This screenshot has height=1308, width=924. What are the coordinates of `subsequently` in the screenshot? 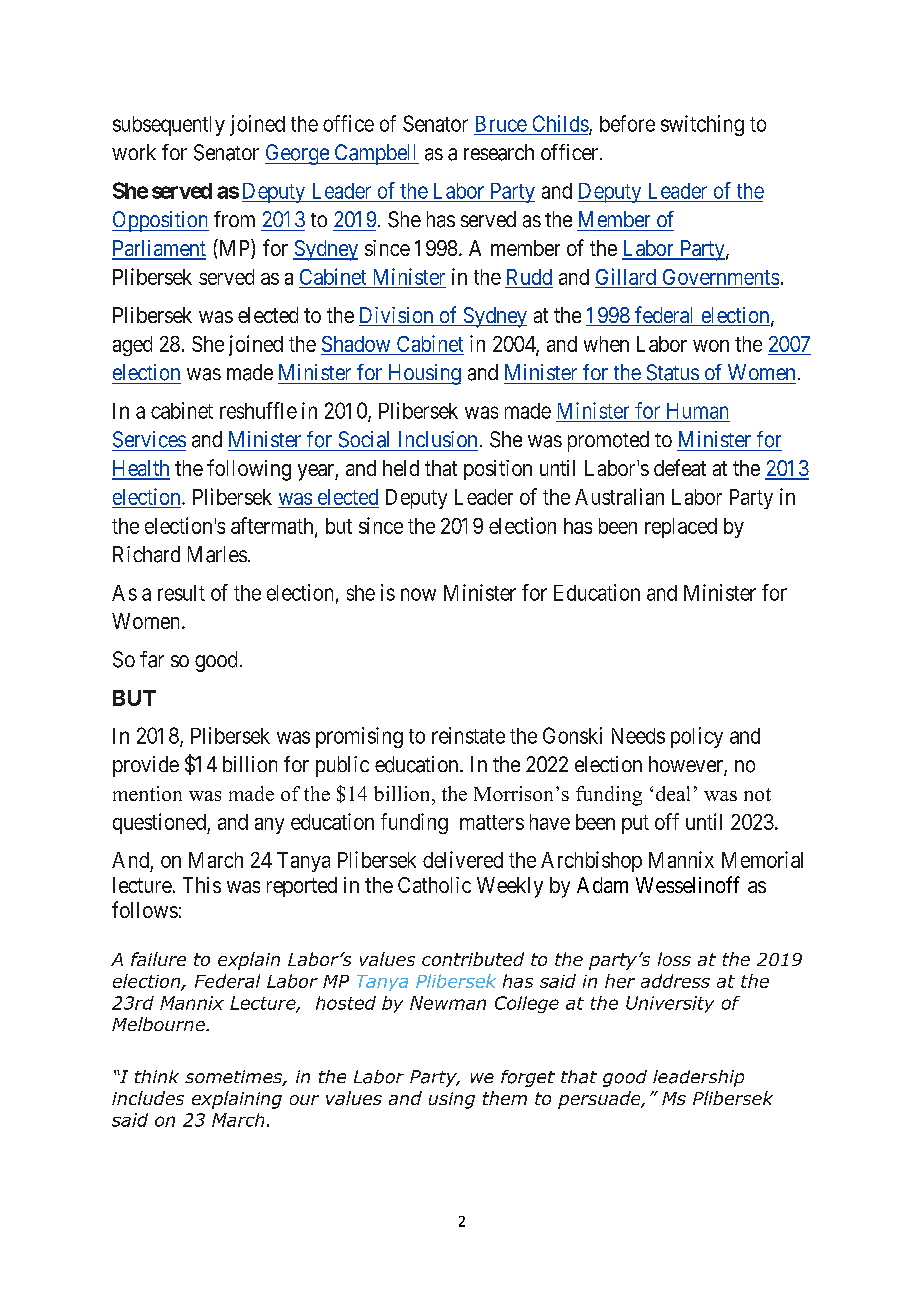 It's located at (169, 126).
